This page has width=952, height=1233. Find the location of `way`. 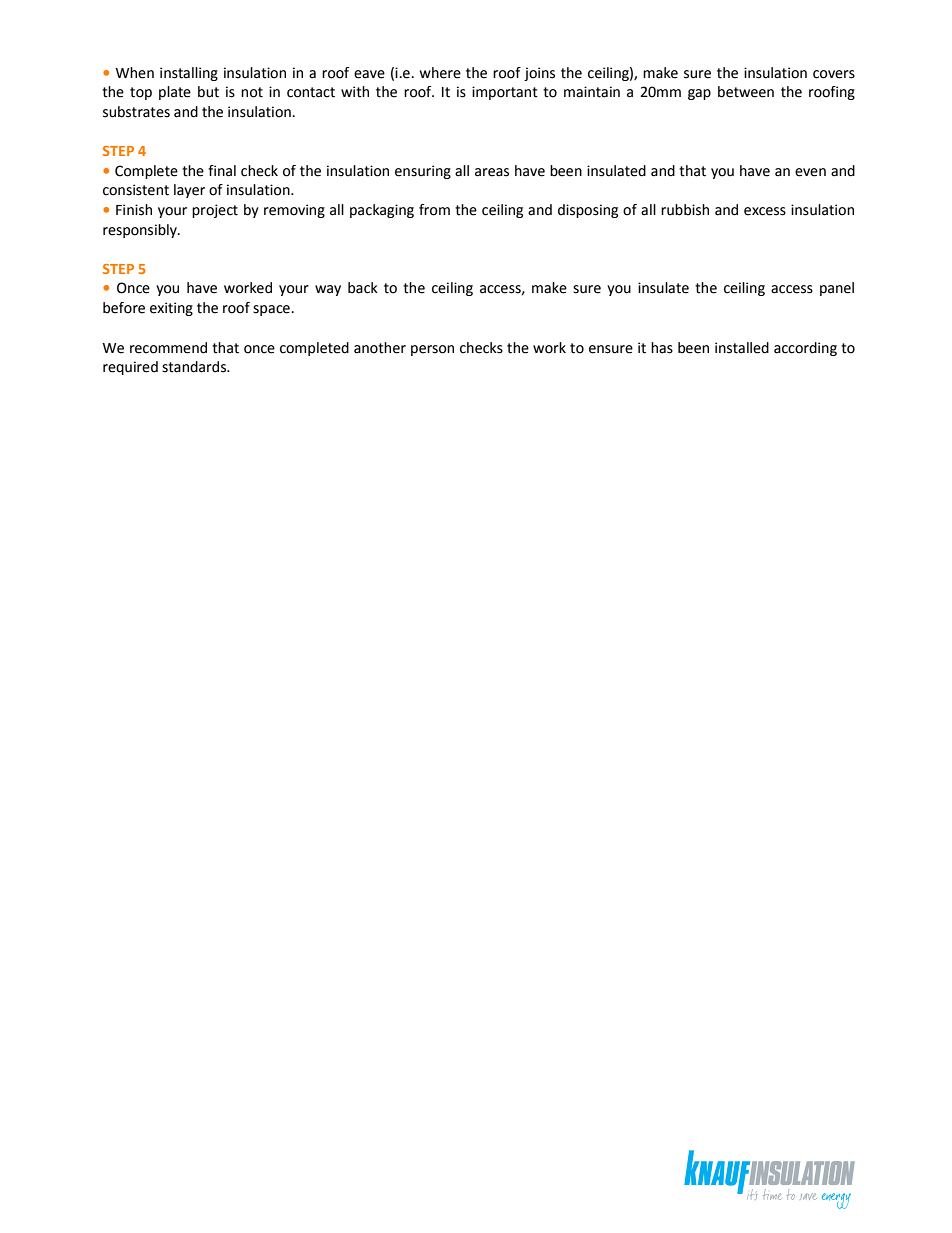

way is located at coordinates (328, 290).
